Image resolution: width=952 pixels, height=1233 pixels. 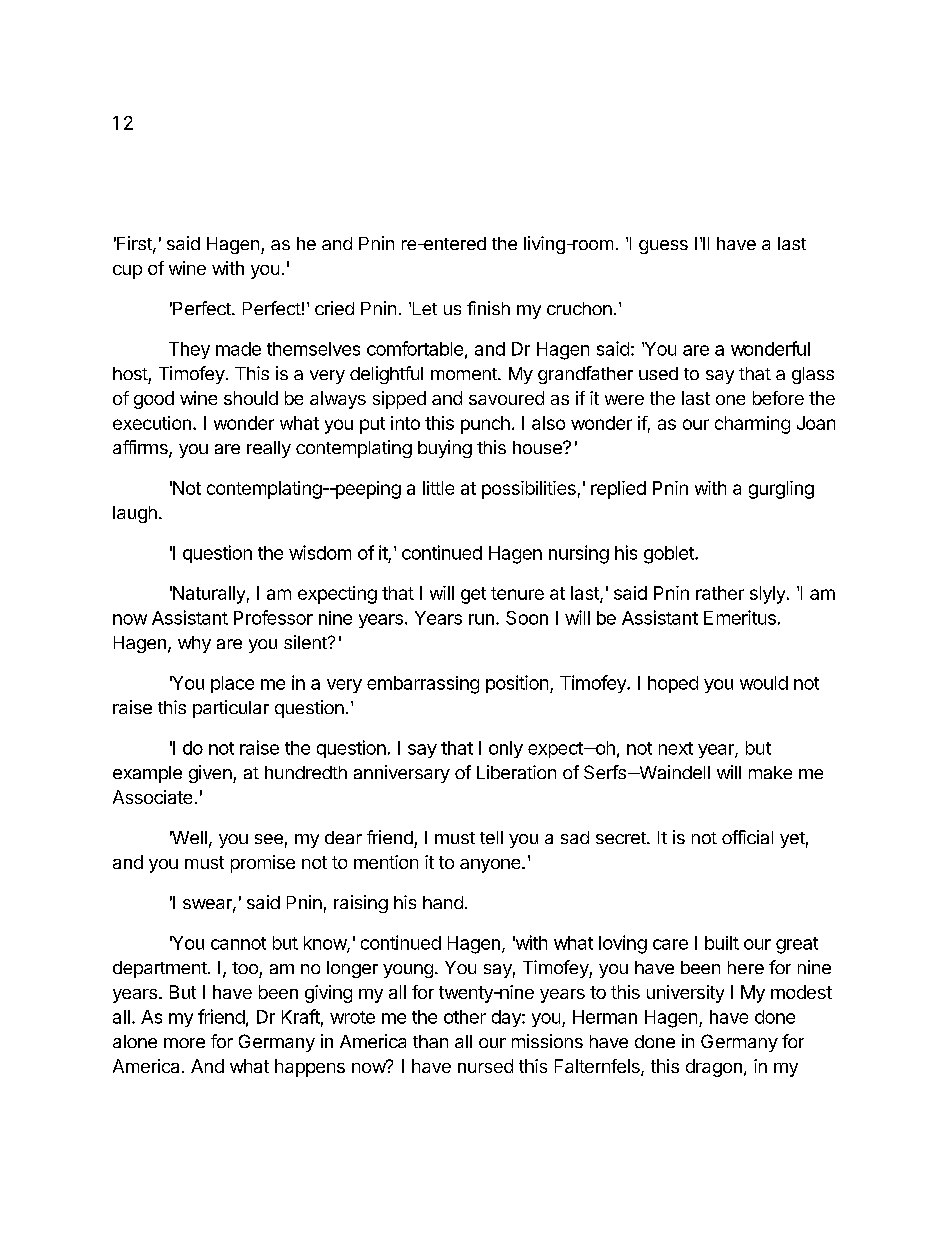 What do you see at coordinates (685, 994) in the document?
I see `university` at bounding box center [685, 994].
